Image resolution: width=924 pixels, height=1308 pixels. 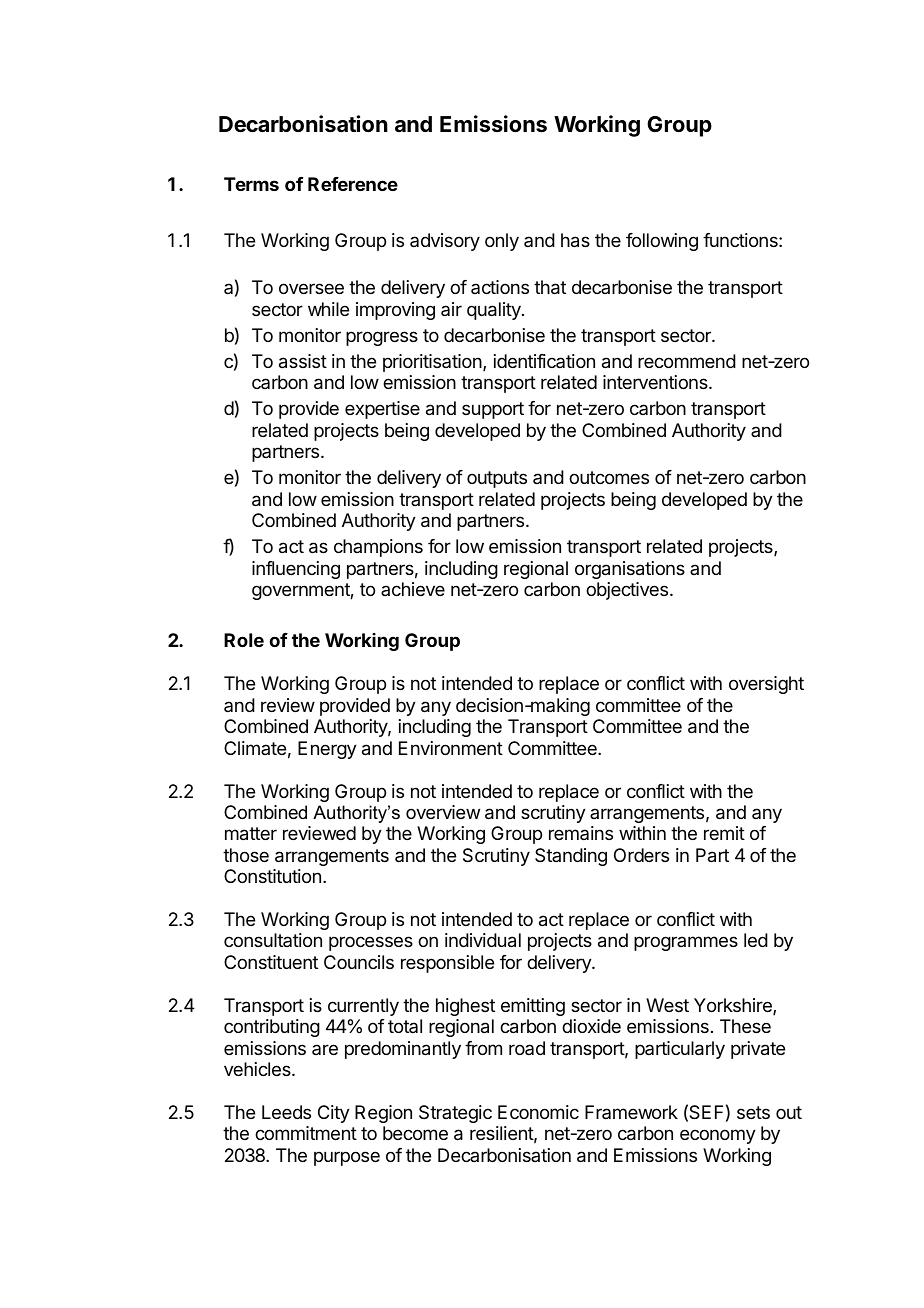 I want to click on following, so click(x=662, y=242).
